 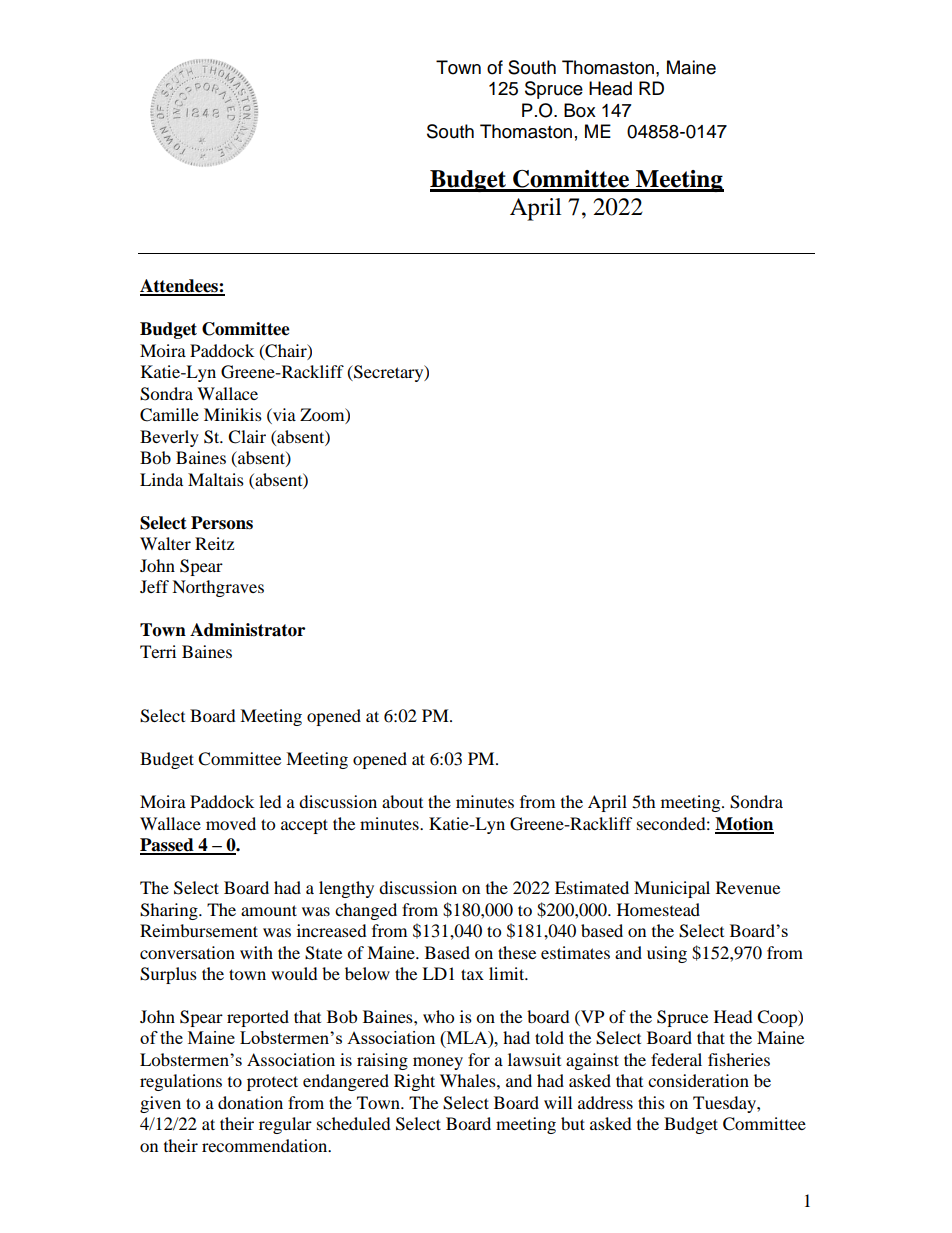 I want to click on Reitz, so click(x=214, y=543).
